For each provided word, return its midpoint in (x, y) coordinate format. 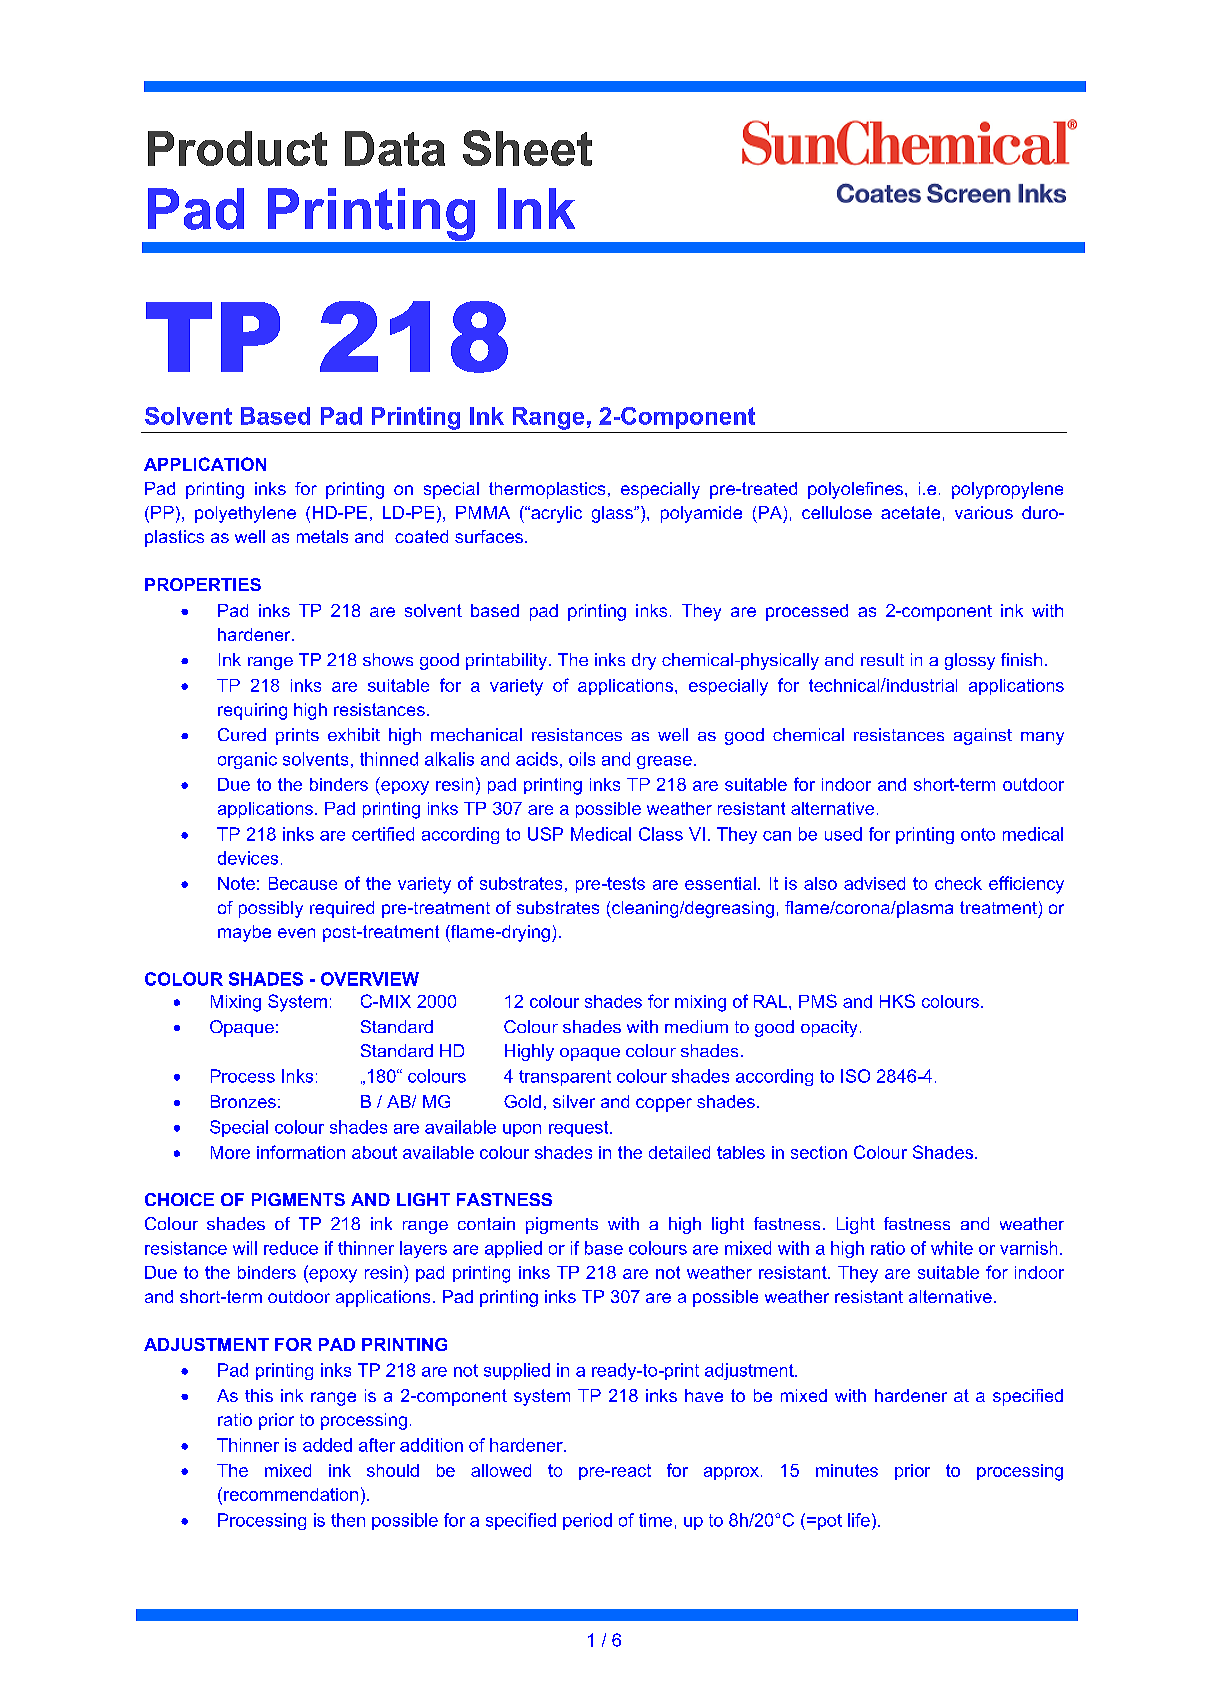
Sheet (527, 148)
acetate (910, 512)
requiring (252, 711)
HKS (897, 1001)
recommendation (291, 1494)
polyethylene (245, 514)
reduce (291, 1248)
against (983, 736)
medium (696, 1026)
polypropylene (1007, 490)
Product (237, 148)
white (952, 1248)
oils (582, 759)
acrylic (555, 514)
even (296, 933)
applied (513, 1249)
